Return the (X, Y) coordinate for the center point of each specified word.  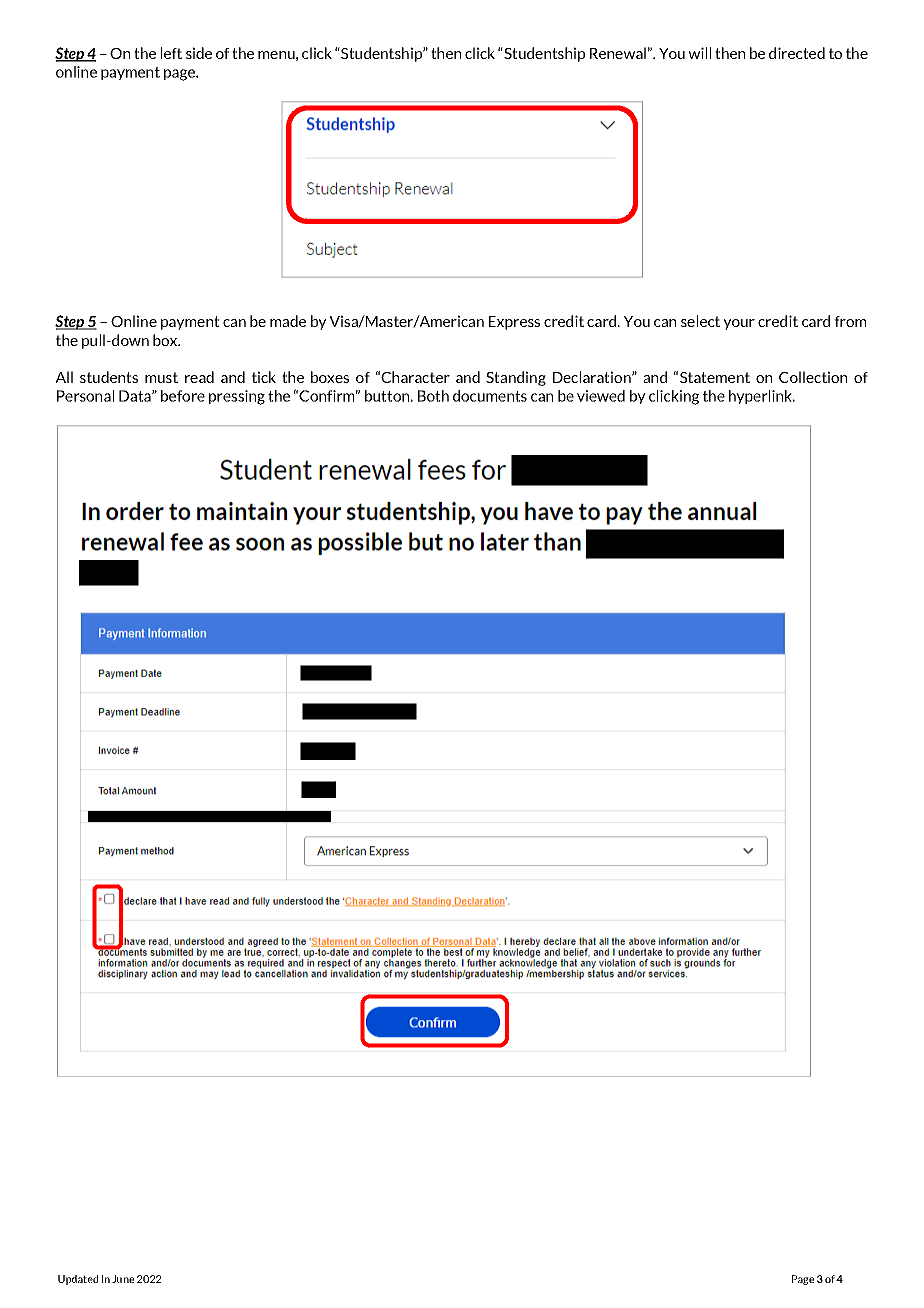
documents (490, 396)
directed (797, 53)
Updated (78, 1280)
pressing (237, 397)
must (161, 377)
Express (514, 323)
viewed (601, 396)
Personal (85, 396)
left (171, 53)
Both (433, 396)
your (739, 324)
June (123, 1279)
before (183, 396)
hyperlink (762, 397)
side (199, 53)
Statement (715, 377)
